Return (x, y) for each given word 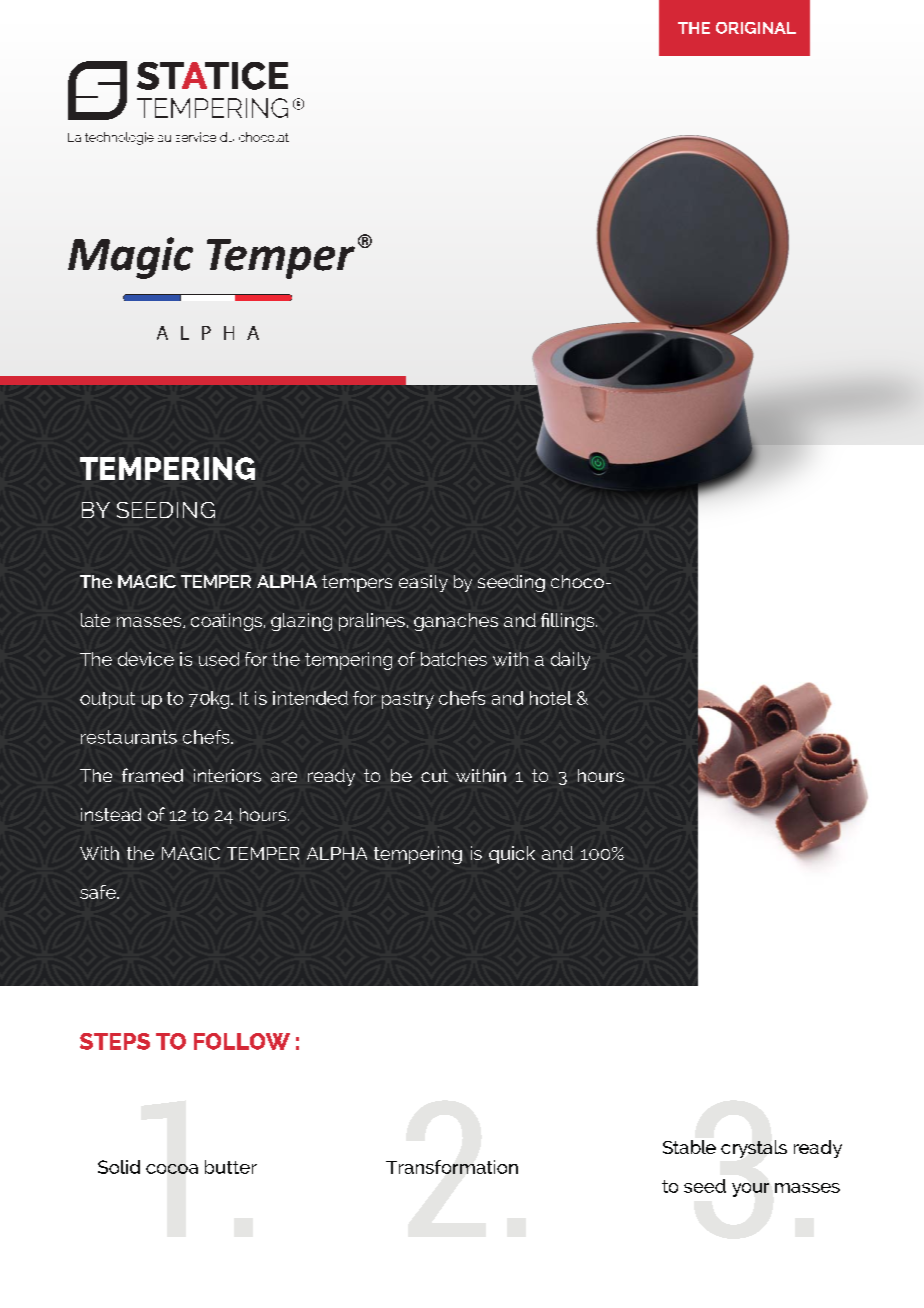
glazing (301, 622)
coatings (226, 622)
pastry (408, 700)
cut (434, 775)
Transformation (452, 1167)
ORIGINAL (756, 28)
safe (99, 892)
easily (423, 583)
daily (570, 661)
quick (512, 855)
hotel (551, 698)
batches (454, 659)
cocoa (172, 1169)
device (146, 659)
